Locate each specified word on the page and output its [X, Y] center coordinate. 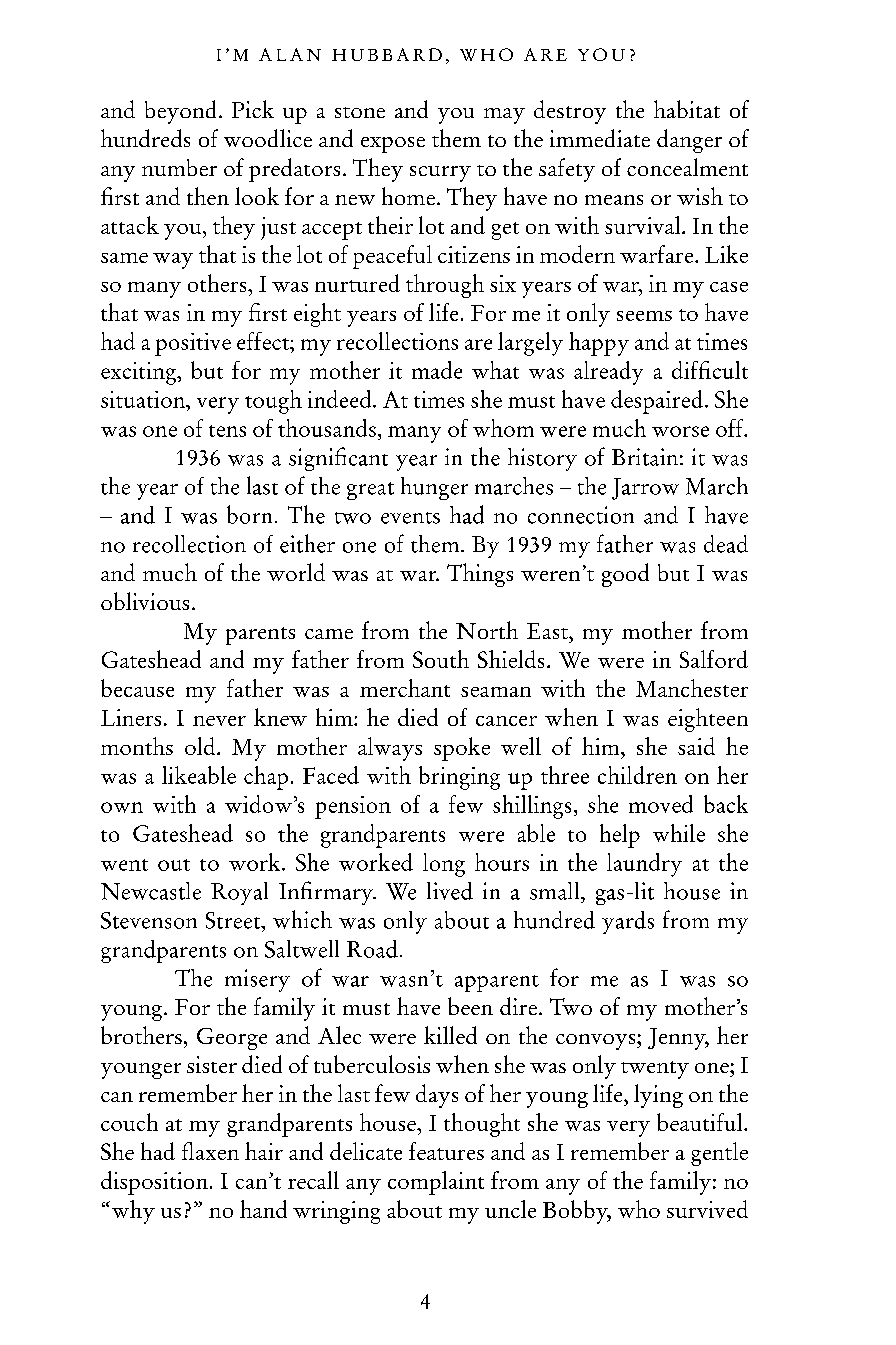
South [441, 659]
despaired [657, 402]
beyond [180, 112]
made [437, 370]
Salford [714, 659]
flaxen [210, 1151]
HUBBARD [387, 54]
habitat [687, 109]
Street [234, 920]
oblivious [145, 601]
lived [450, 891]
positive [193, 344]
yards [628, 922]
